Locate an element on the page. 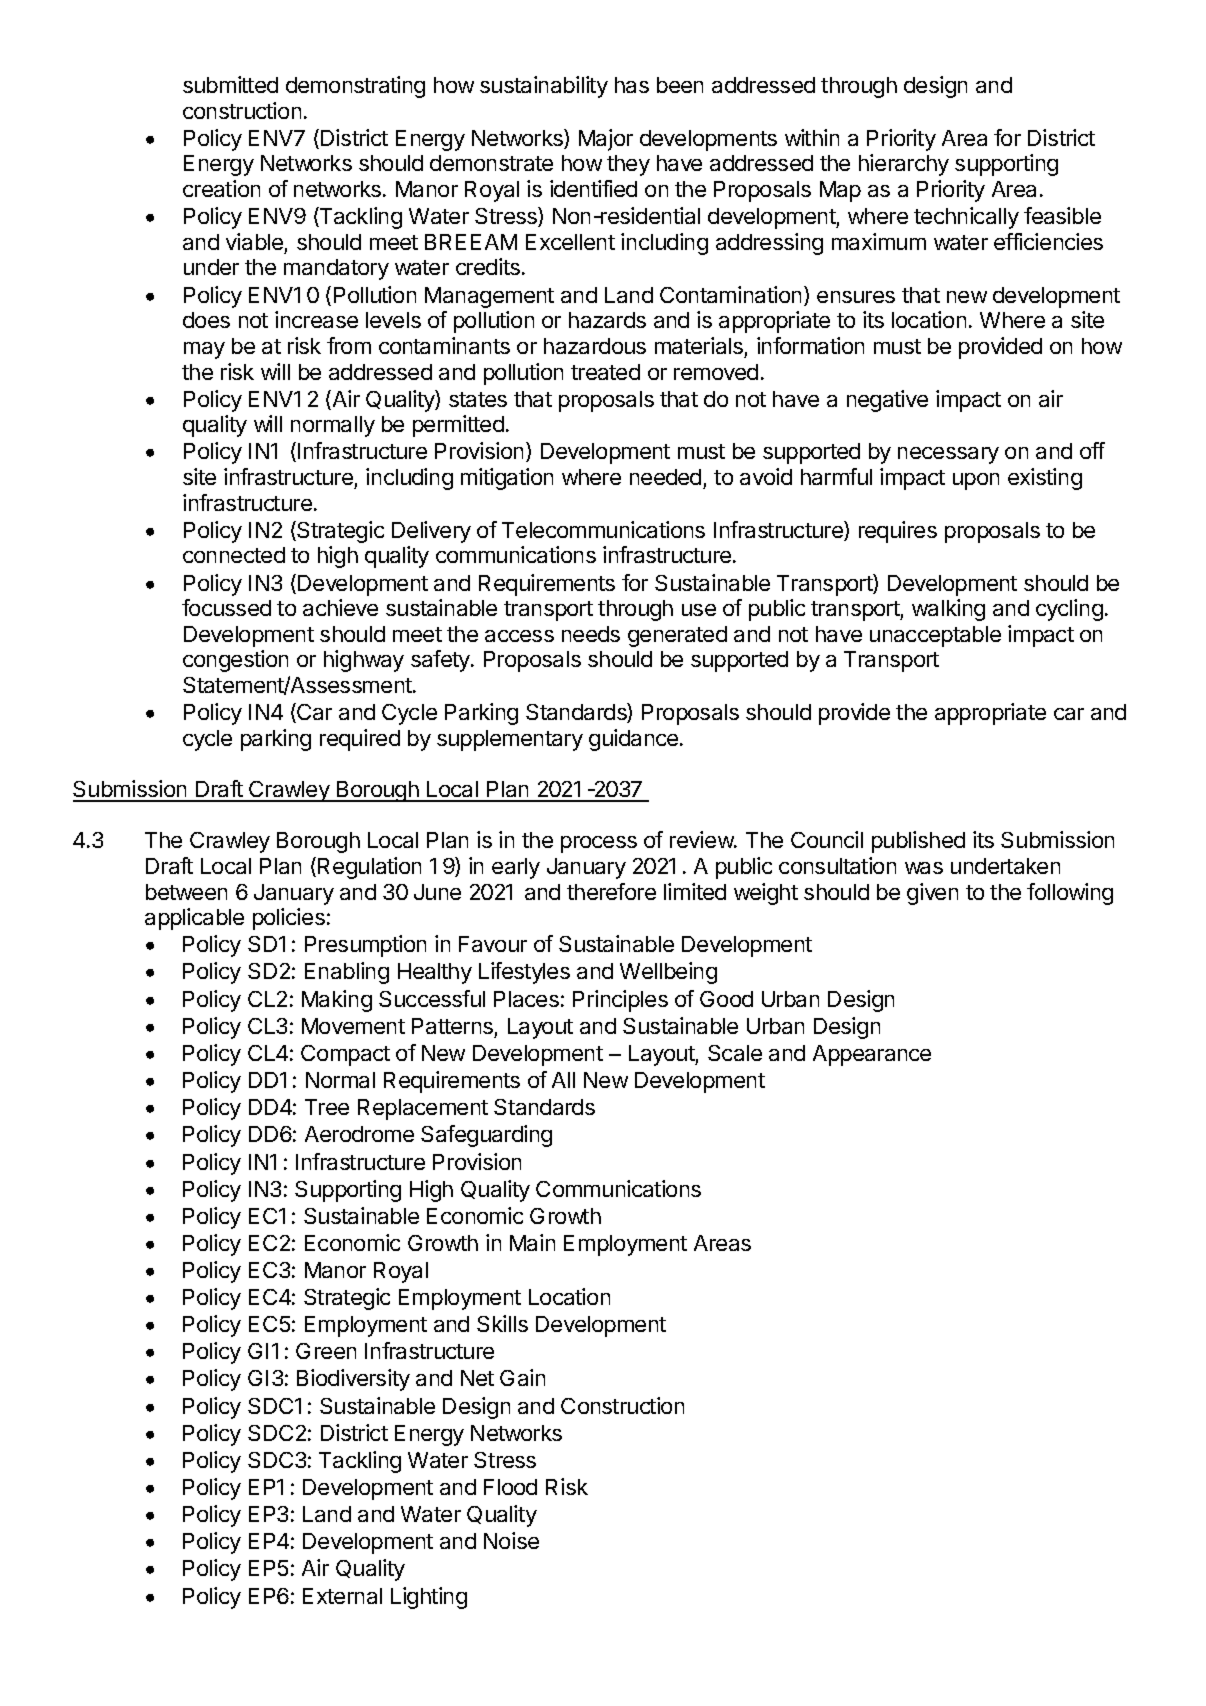 This document has height=1706, width=1206. published is located at coordinates (918, 842).
